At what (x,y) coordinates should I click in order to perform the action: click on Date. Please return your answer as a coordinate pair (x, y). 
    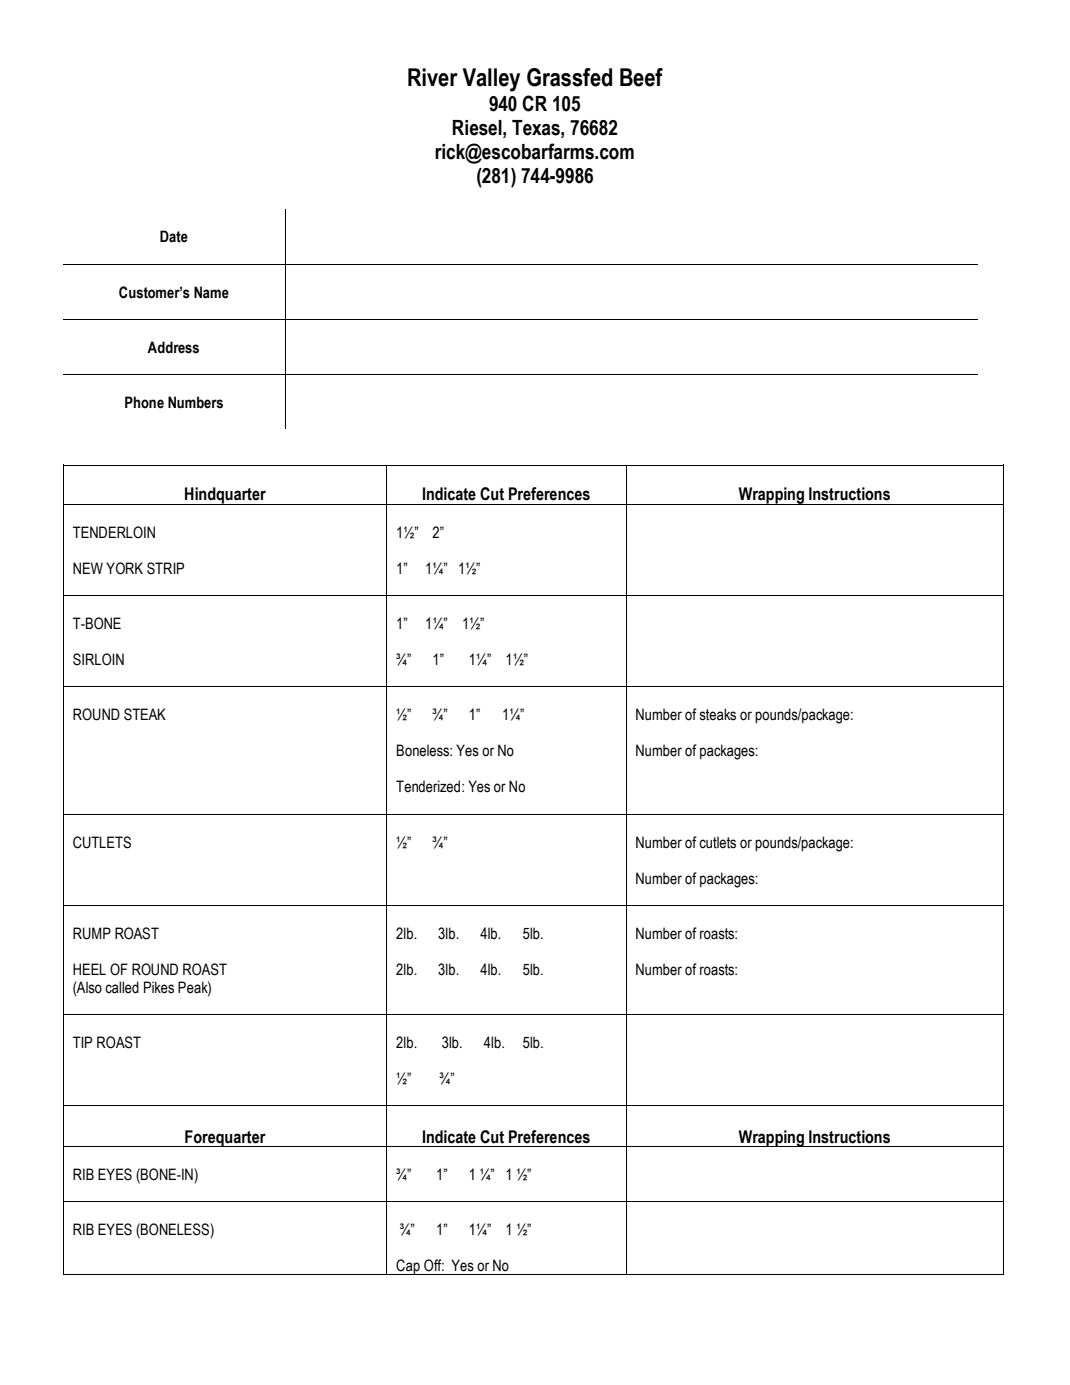
    Looking at the image, I should click on (174, 236).
